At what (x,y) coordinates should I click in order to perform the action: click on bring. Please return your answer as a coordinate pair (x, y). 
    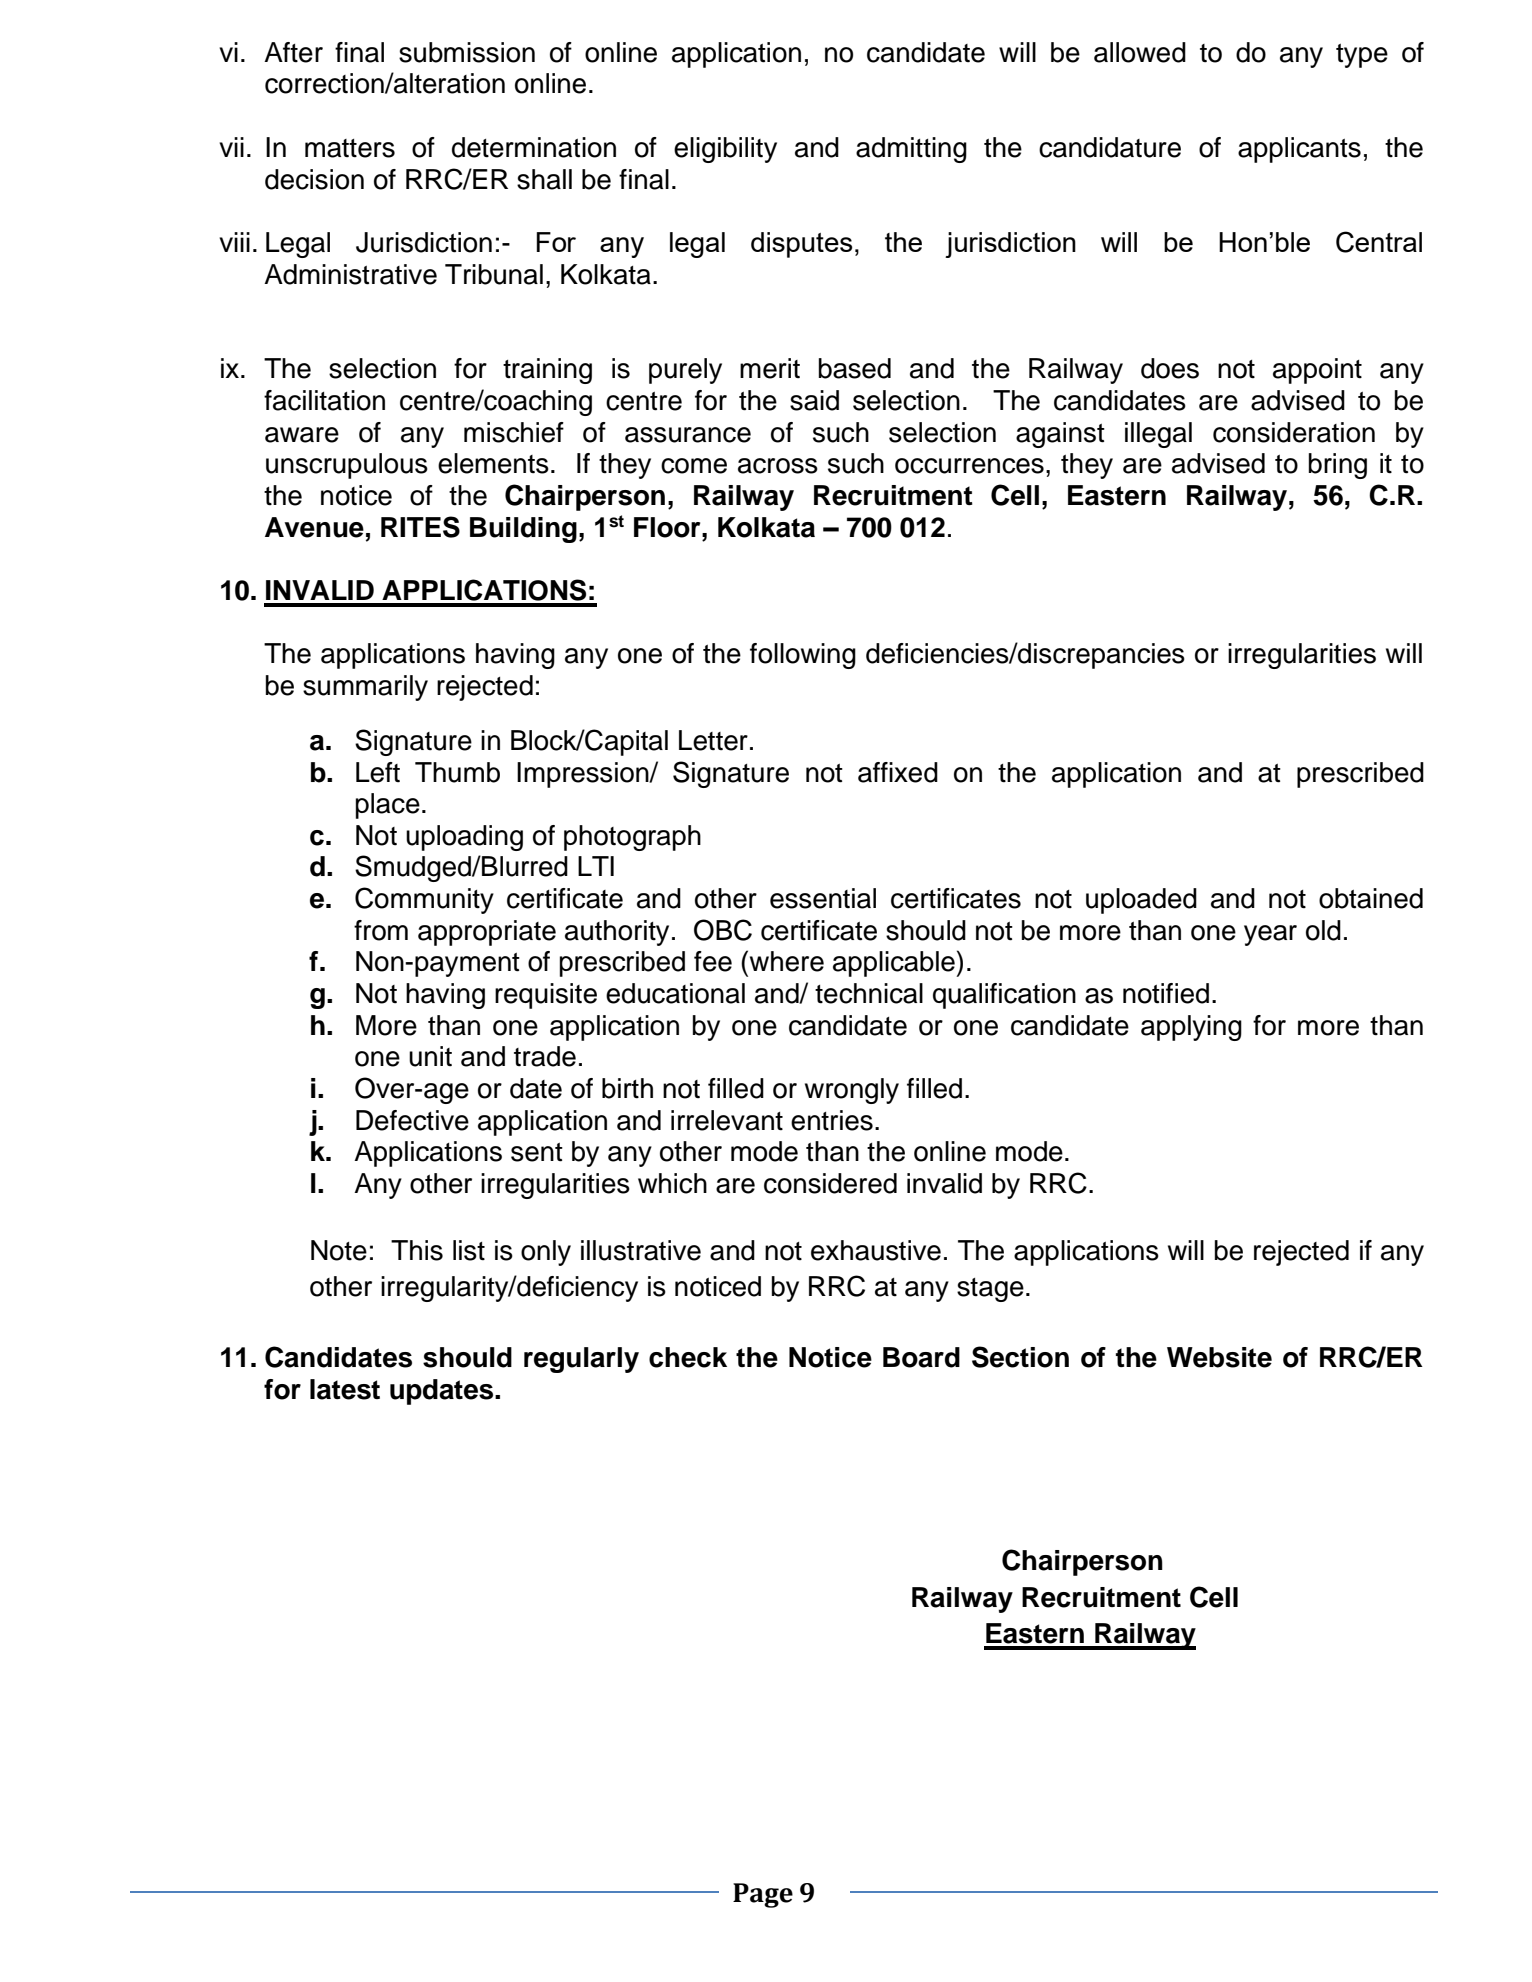
    Looking at the image, I should click on (1338, 466).
